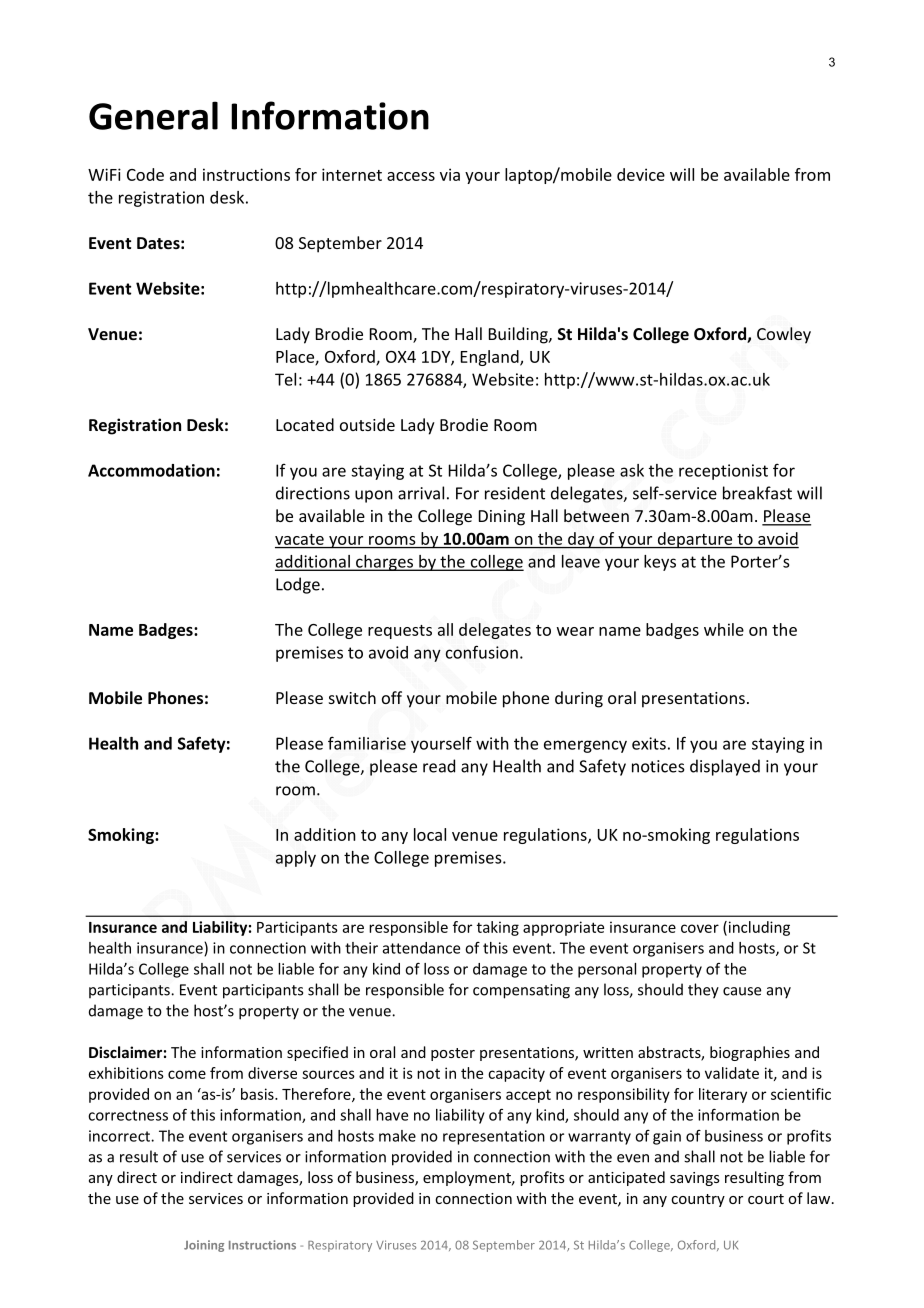 The image size is (924, 1308). What do you see at coordinates (641, 174) in the page?
I see `device` at bounding box center [641, 174].
